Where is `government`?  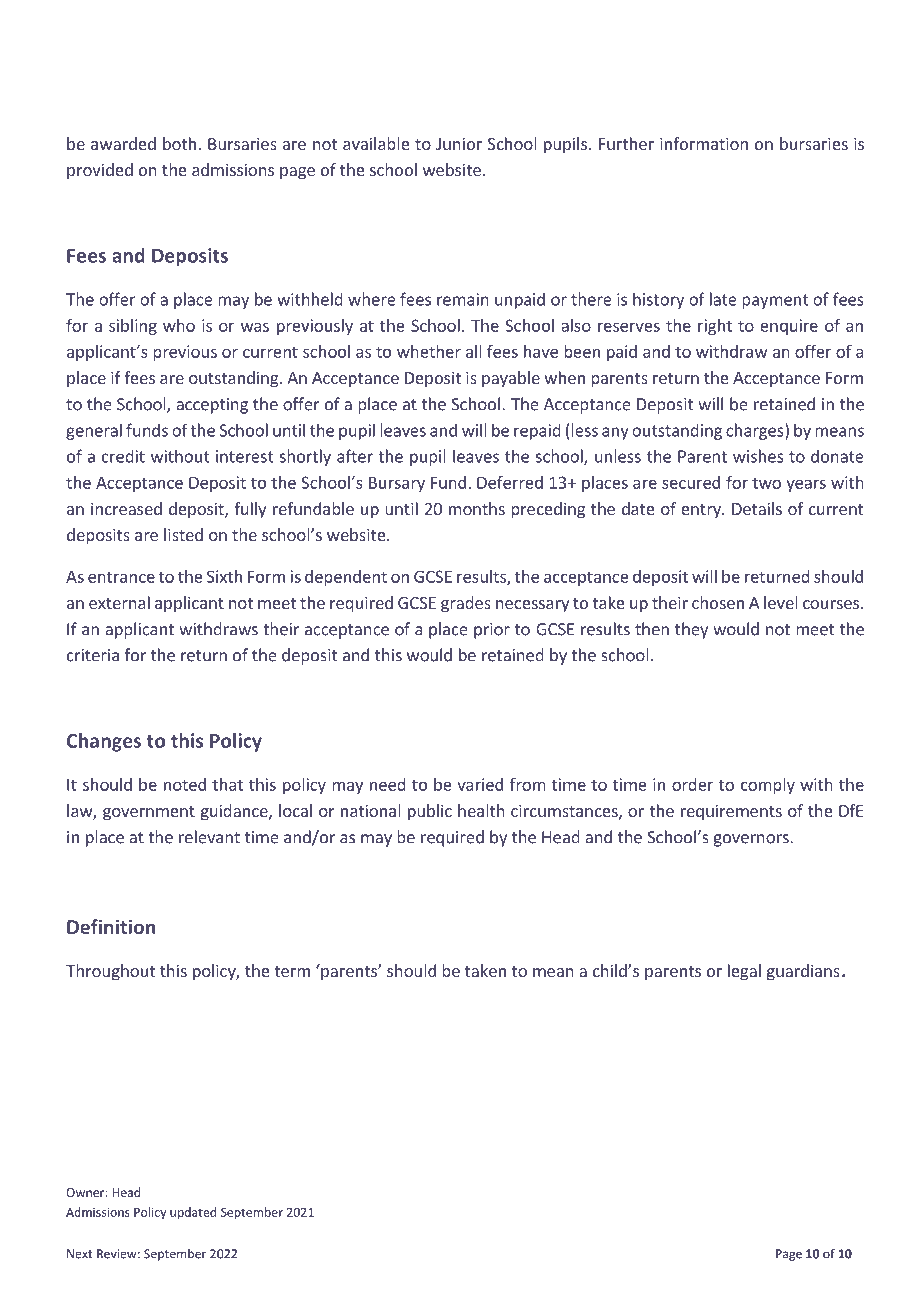
government is located at coordinates (149, 813).
